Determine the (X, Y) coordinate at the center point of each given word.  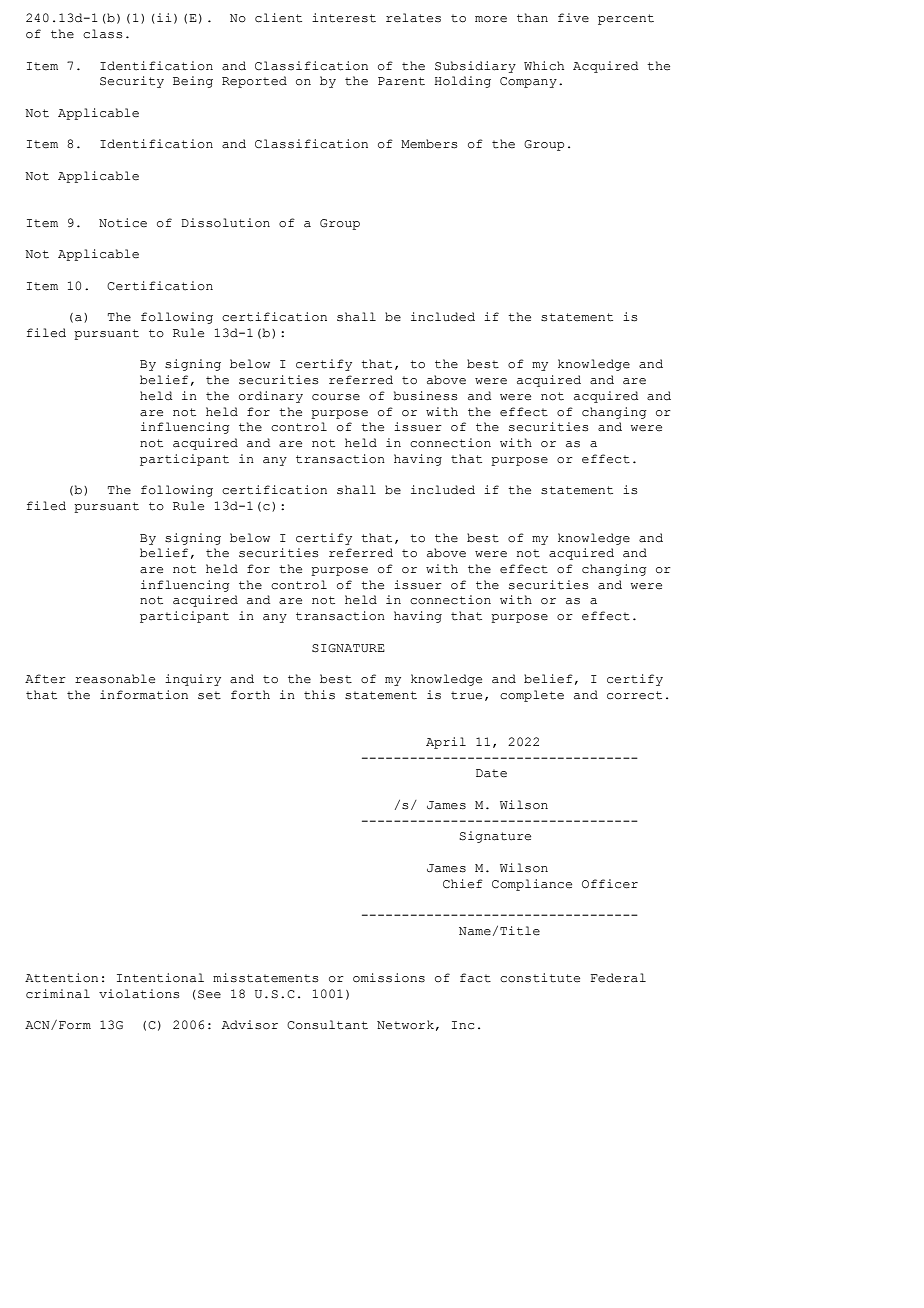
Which (544, 65)
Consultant (327, 1025)
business (425, 396)
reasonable (115, 679)
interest (344, 18)
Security (132, 82)
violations (139, 994)
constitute (540, 978)
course (336, 397)
